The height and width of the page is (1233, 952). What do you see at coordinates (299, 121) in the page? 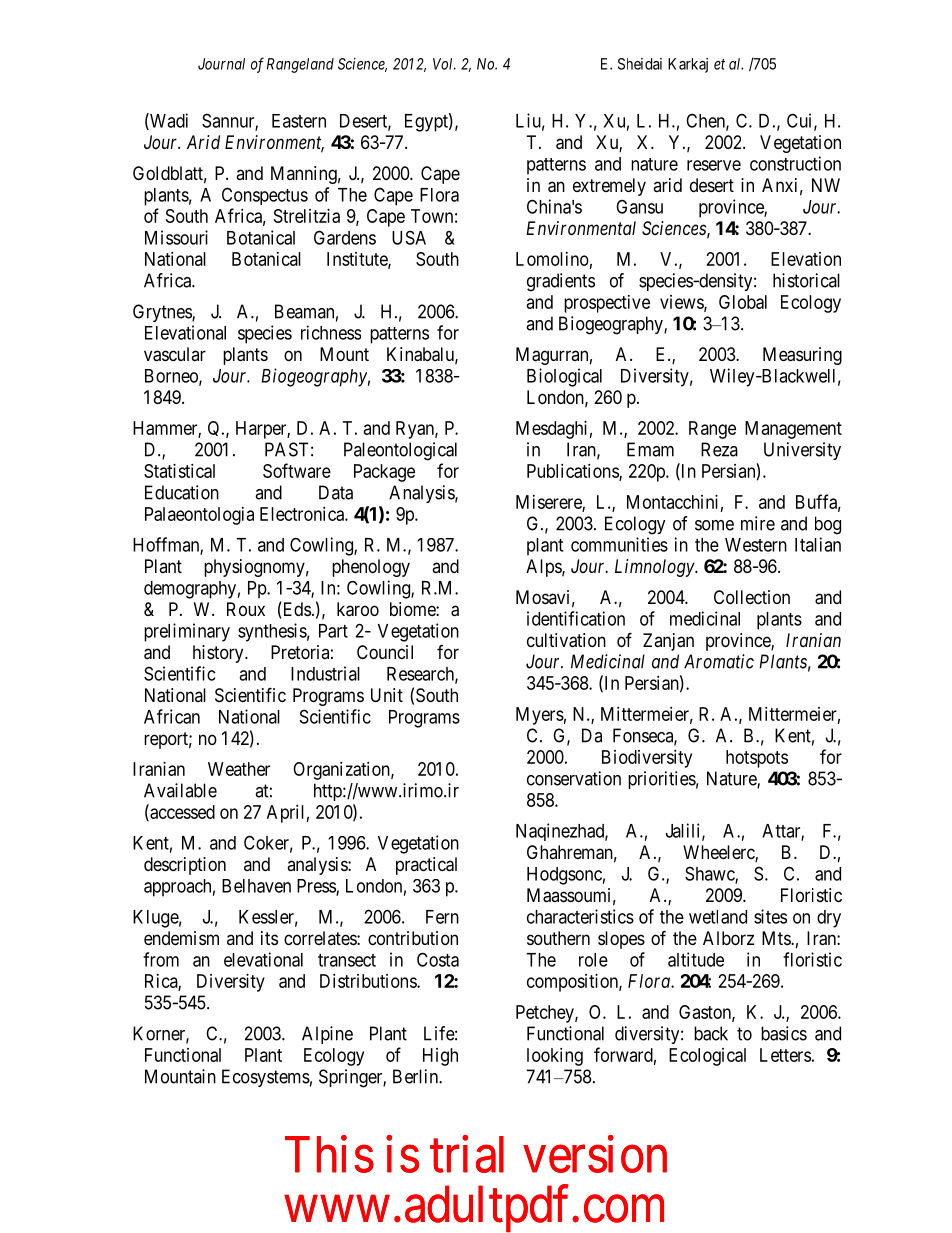
I see `Eastern` at bounding box center [299, 121].
